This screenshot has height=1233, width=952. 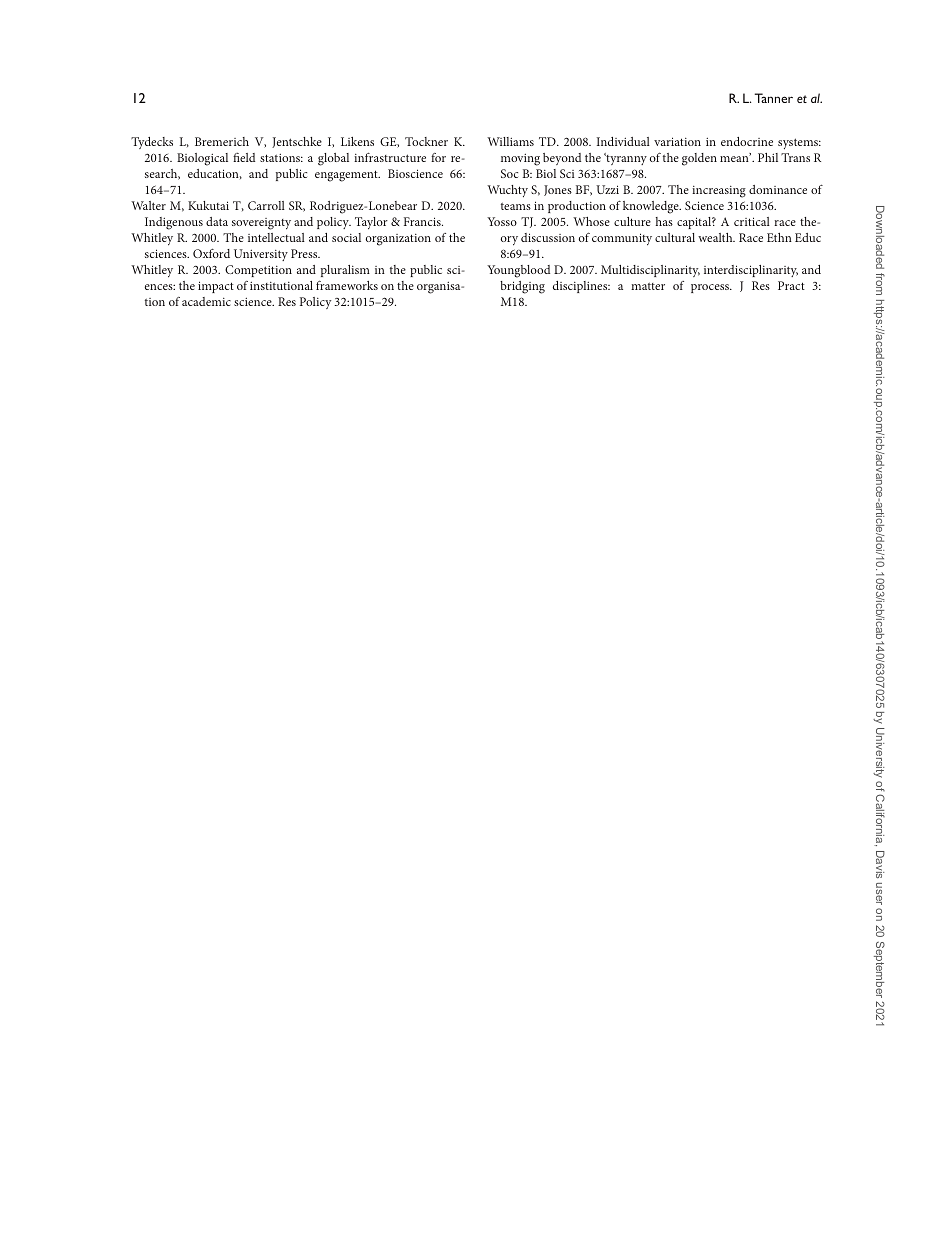 I want to click on impact, so click(x=216, y=287).
